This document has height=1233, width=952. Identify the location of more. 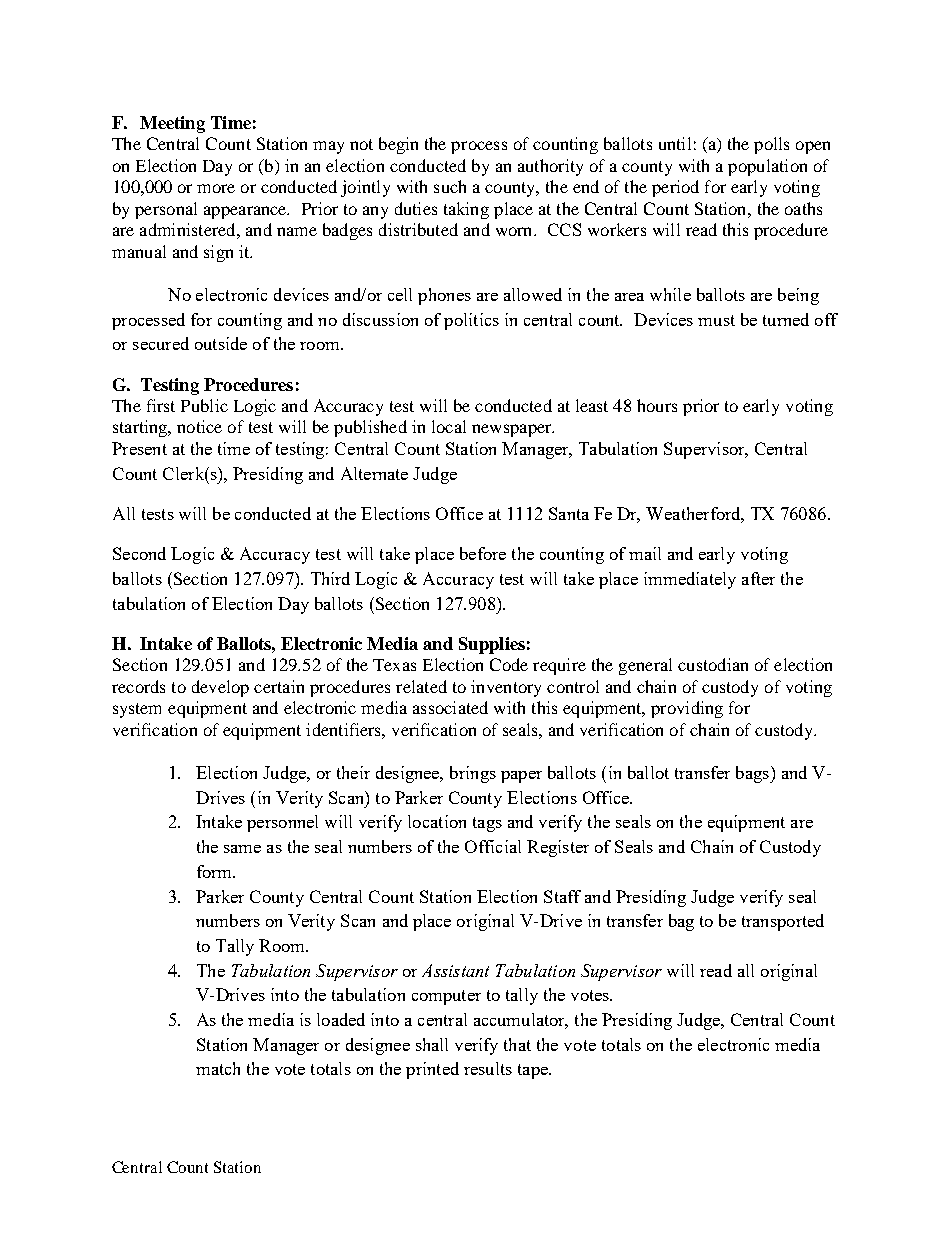
(216, 188).
